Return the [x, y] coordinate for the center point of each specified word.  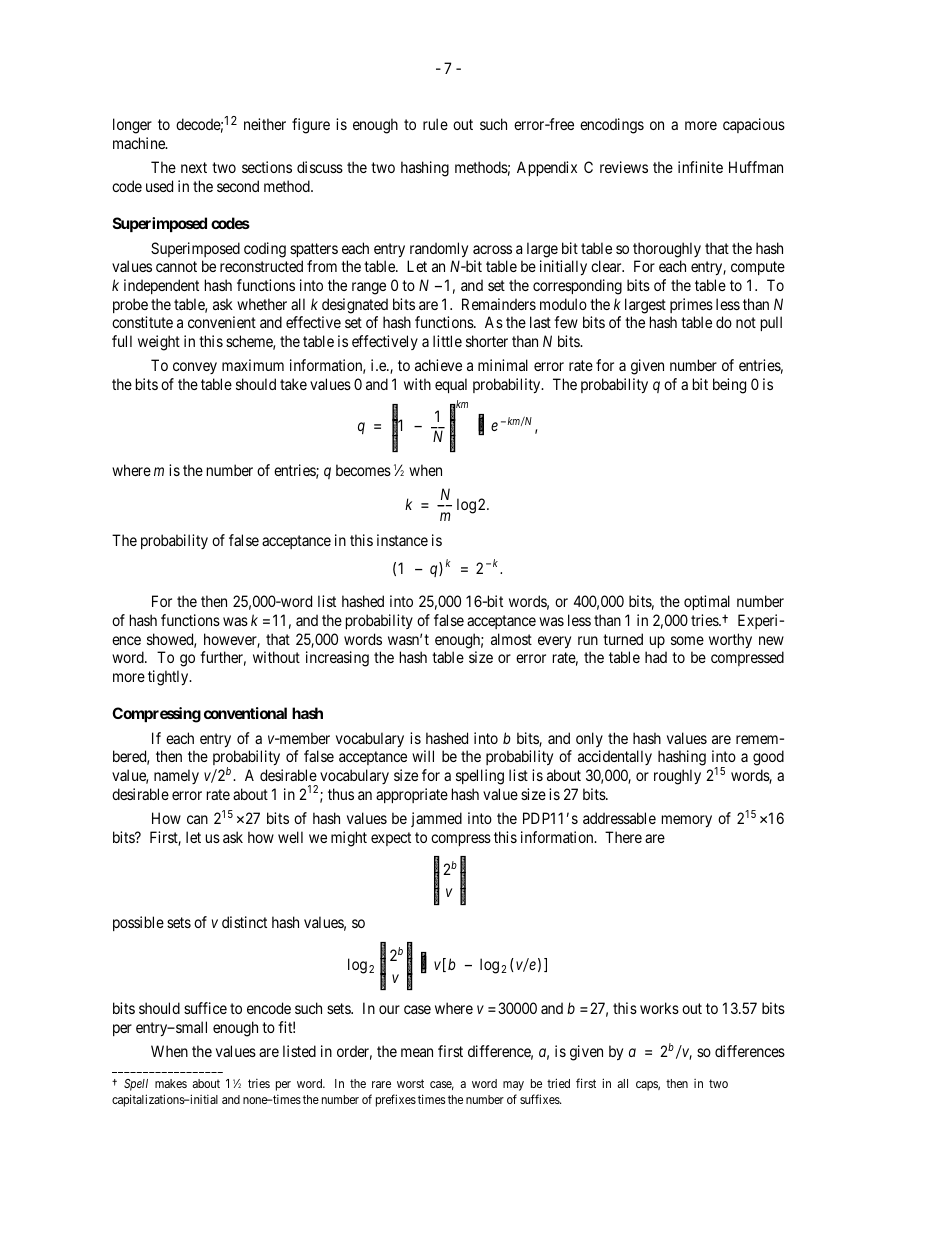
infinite [700, 167]
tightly [169, 678]
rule [435, 124]
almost [511, 639]
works [659, 1008]
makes [171, 1083]
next [194, 167]
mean [417, 1052]
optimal [707, 602]
